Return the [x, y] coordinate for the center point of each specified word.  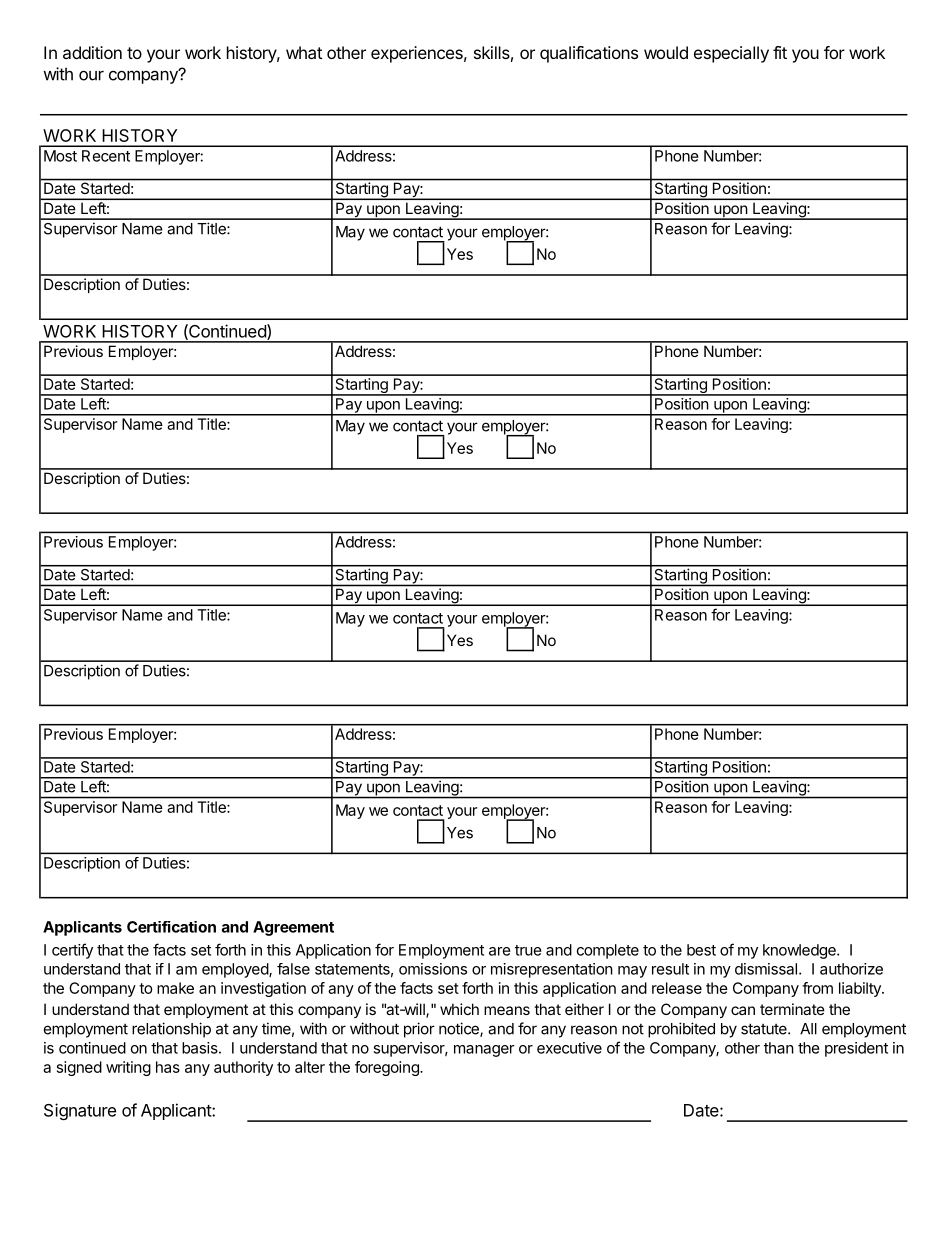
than [779, 1048]
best [701, 950]
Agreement [293, 928]
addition [92, 52]
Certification [171, 927]
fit [780, 52]
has [168, 1067]
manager [484, 1051]
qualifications [589, 54]
